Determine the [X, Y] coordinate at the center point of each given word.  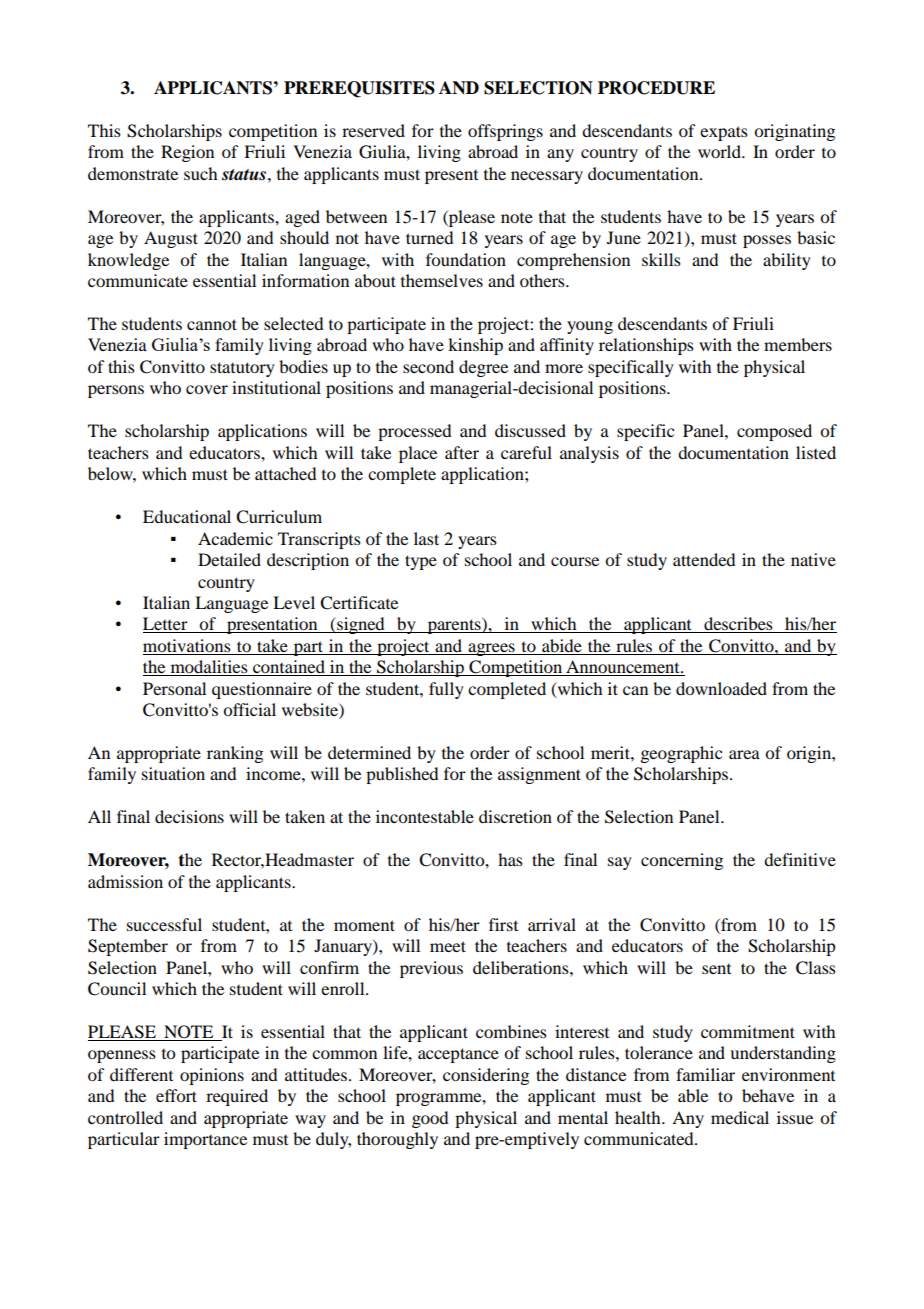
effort [176, 1095]
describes [738, 625]
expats [724, 133]
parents [454, 625]
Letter [166, 625]
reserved [373, 130]
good [430, 1119]
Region [187, 153]
